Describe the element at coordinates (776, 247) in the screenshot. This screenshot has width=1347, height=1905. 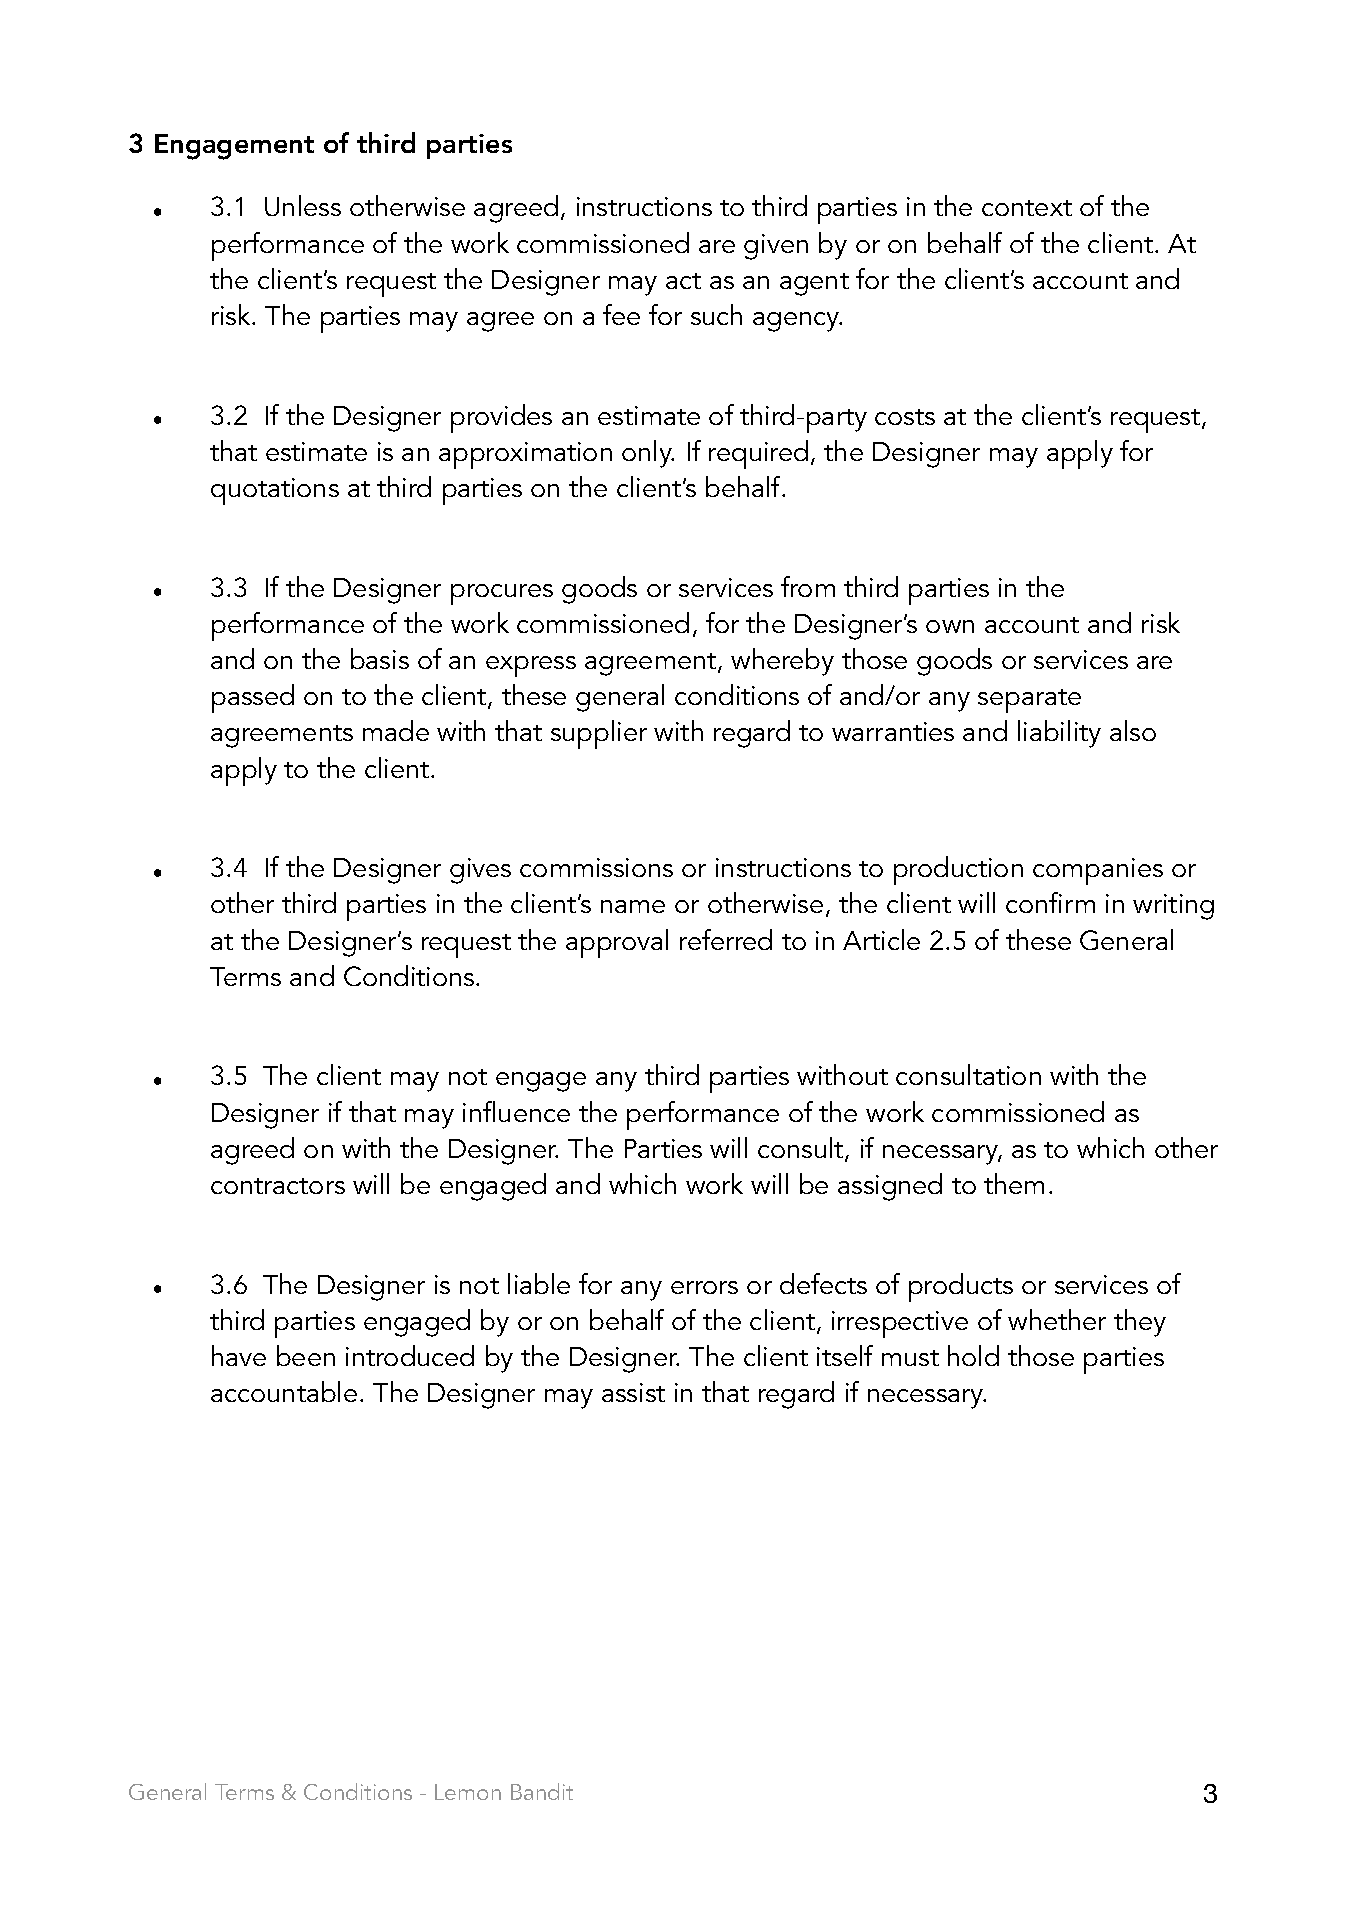
I see `given` at that location.
